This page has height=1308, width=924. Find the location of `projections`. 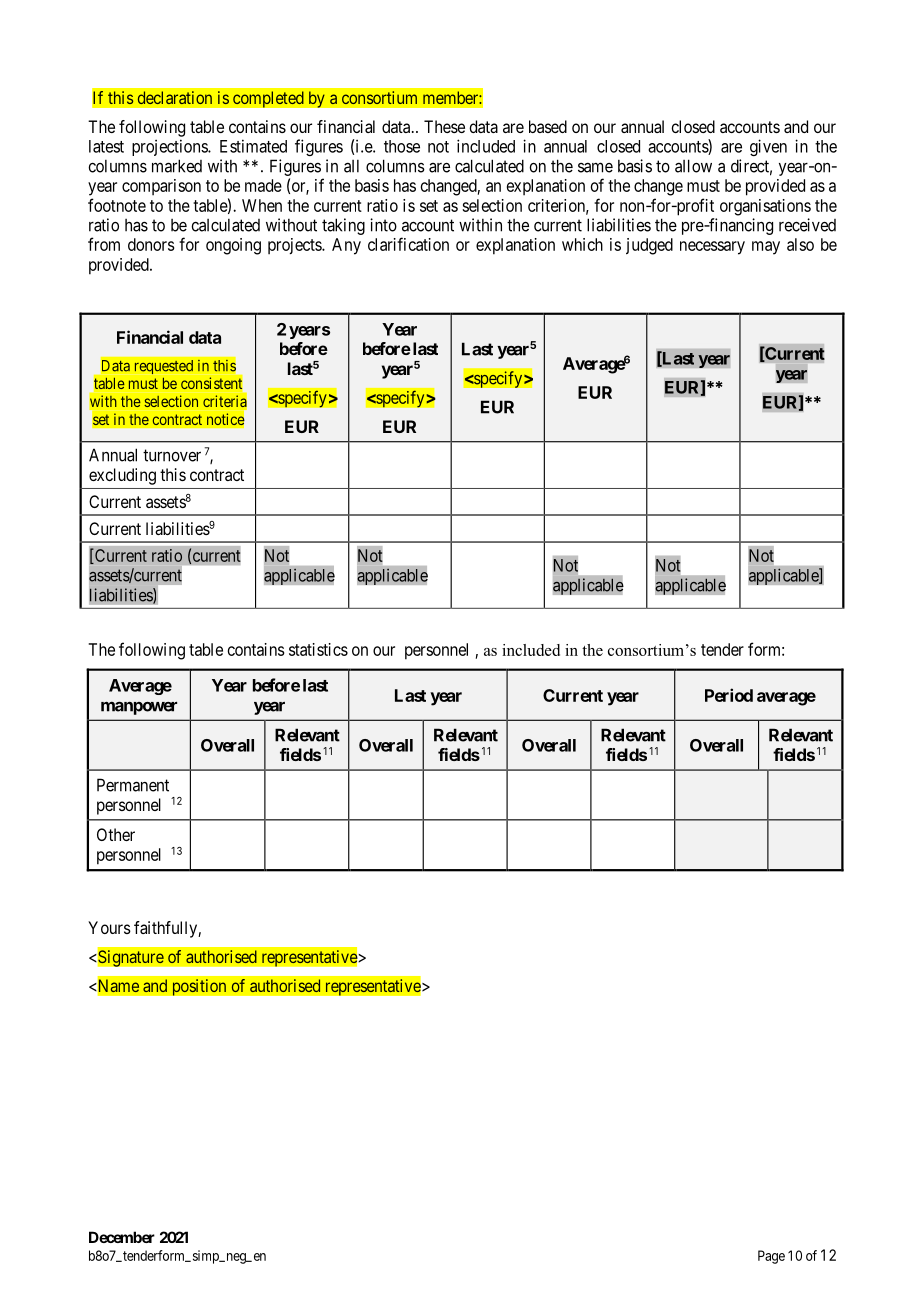

projections is located at coordinates (170, 147).
